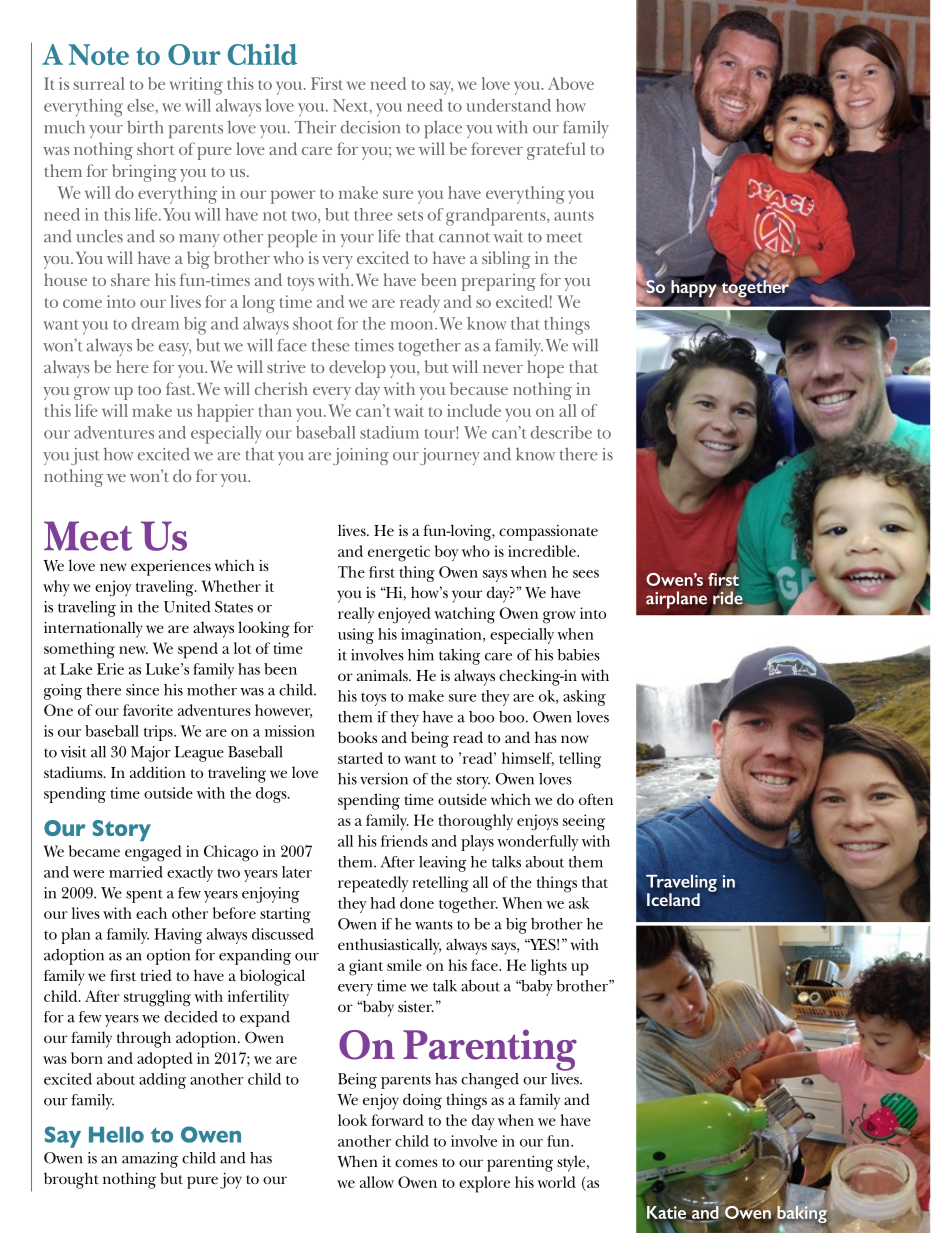 The width and height of the page is (952, 1233). Describe the element at coordinates (584, 698) in the page. I see `asking` at that location.
